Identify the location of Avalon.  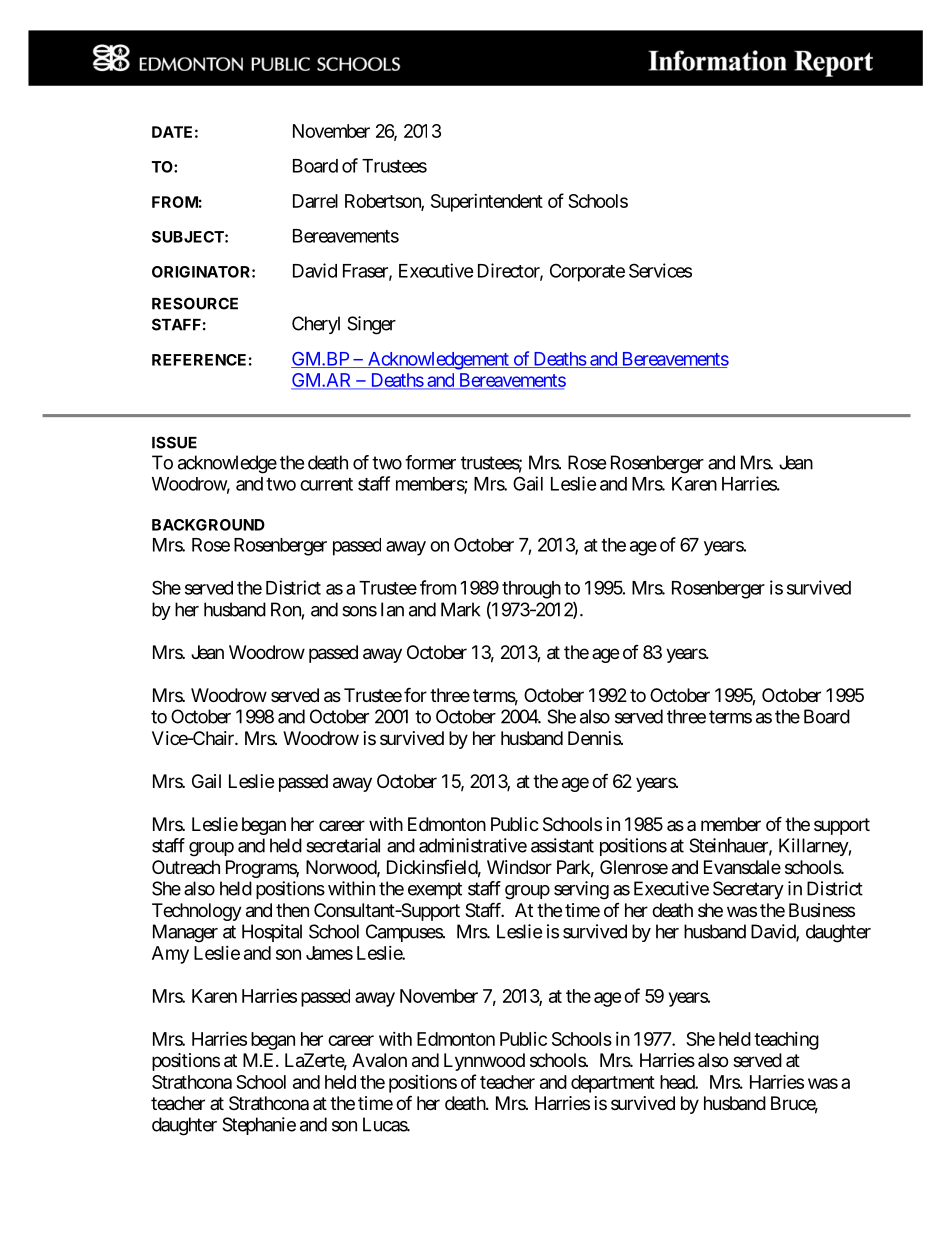
(379, 1060).
